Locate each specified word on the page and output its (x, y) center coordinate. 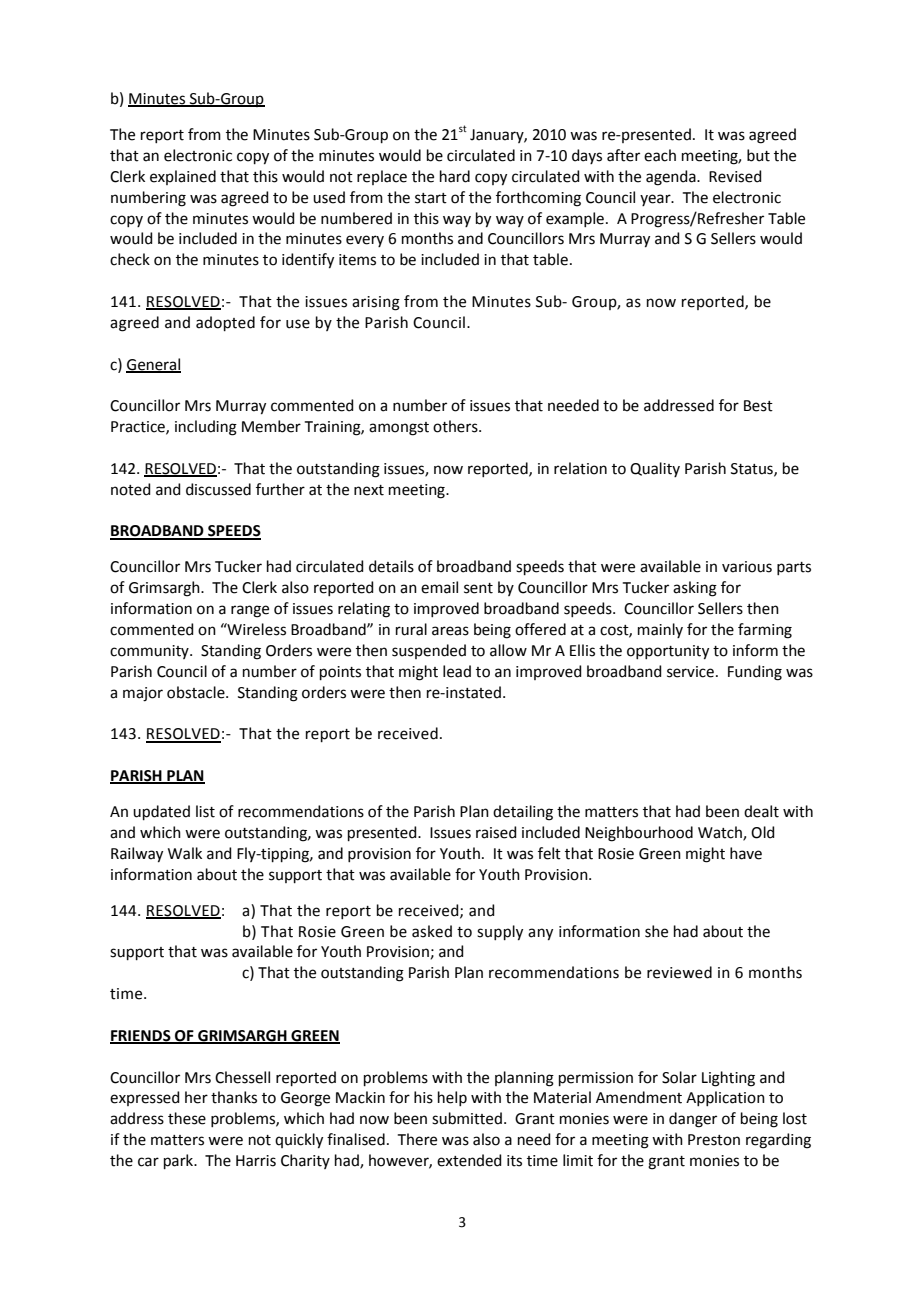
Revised (735, 176)
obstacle (197, 692)
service (690, 672)
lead (457, 671)
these (187, 1118)
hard (455, 176)
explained (183, 177)
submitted (467, 1118)
